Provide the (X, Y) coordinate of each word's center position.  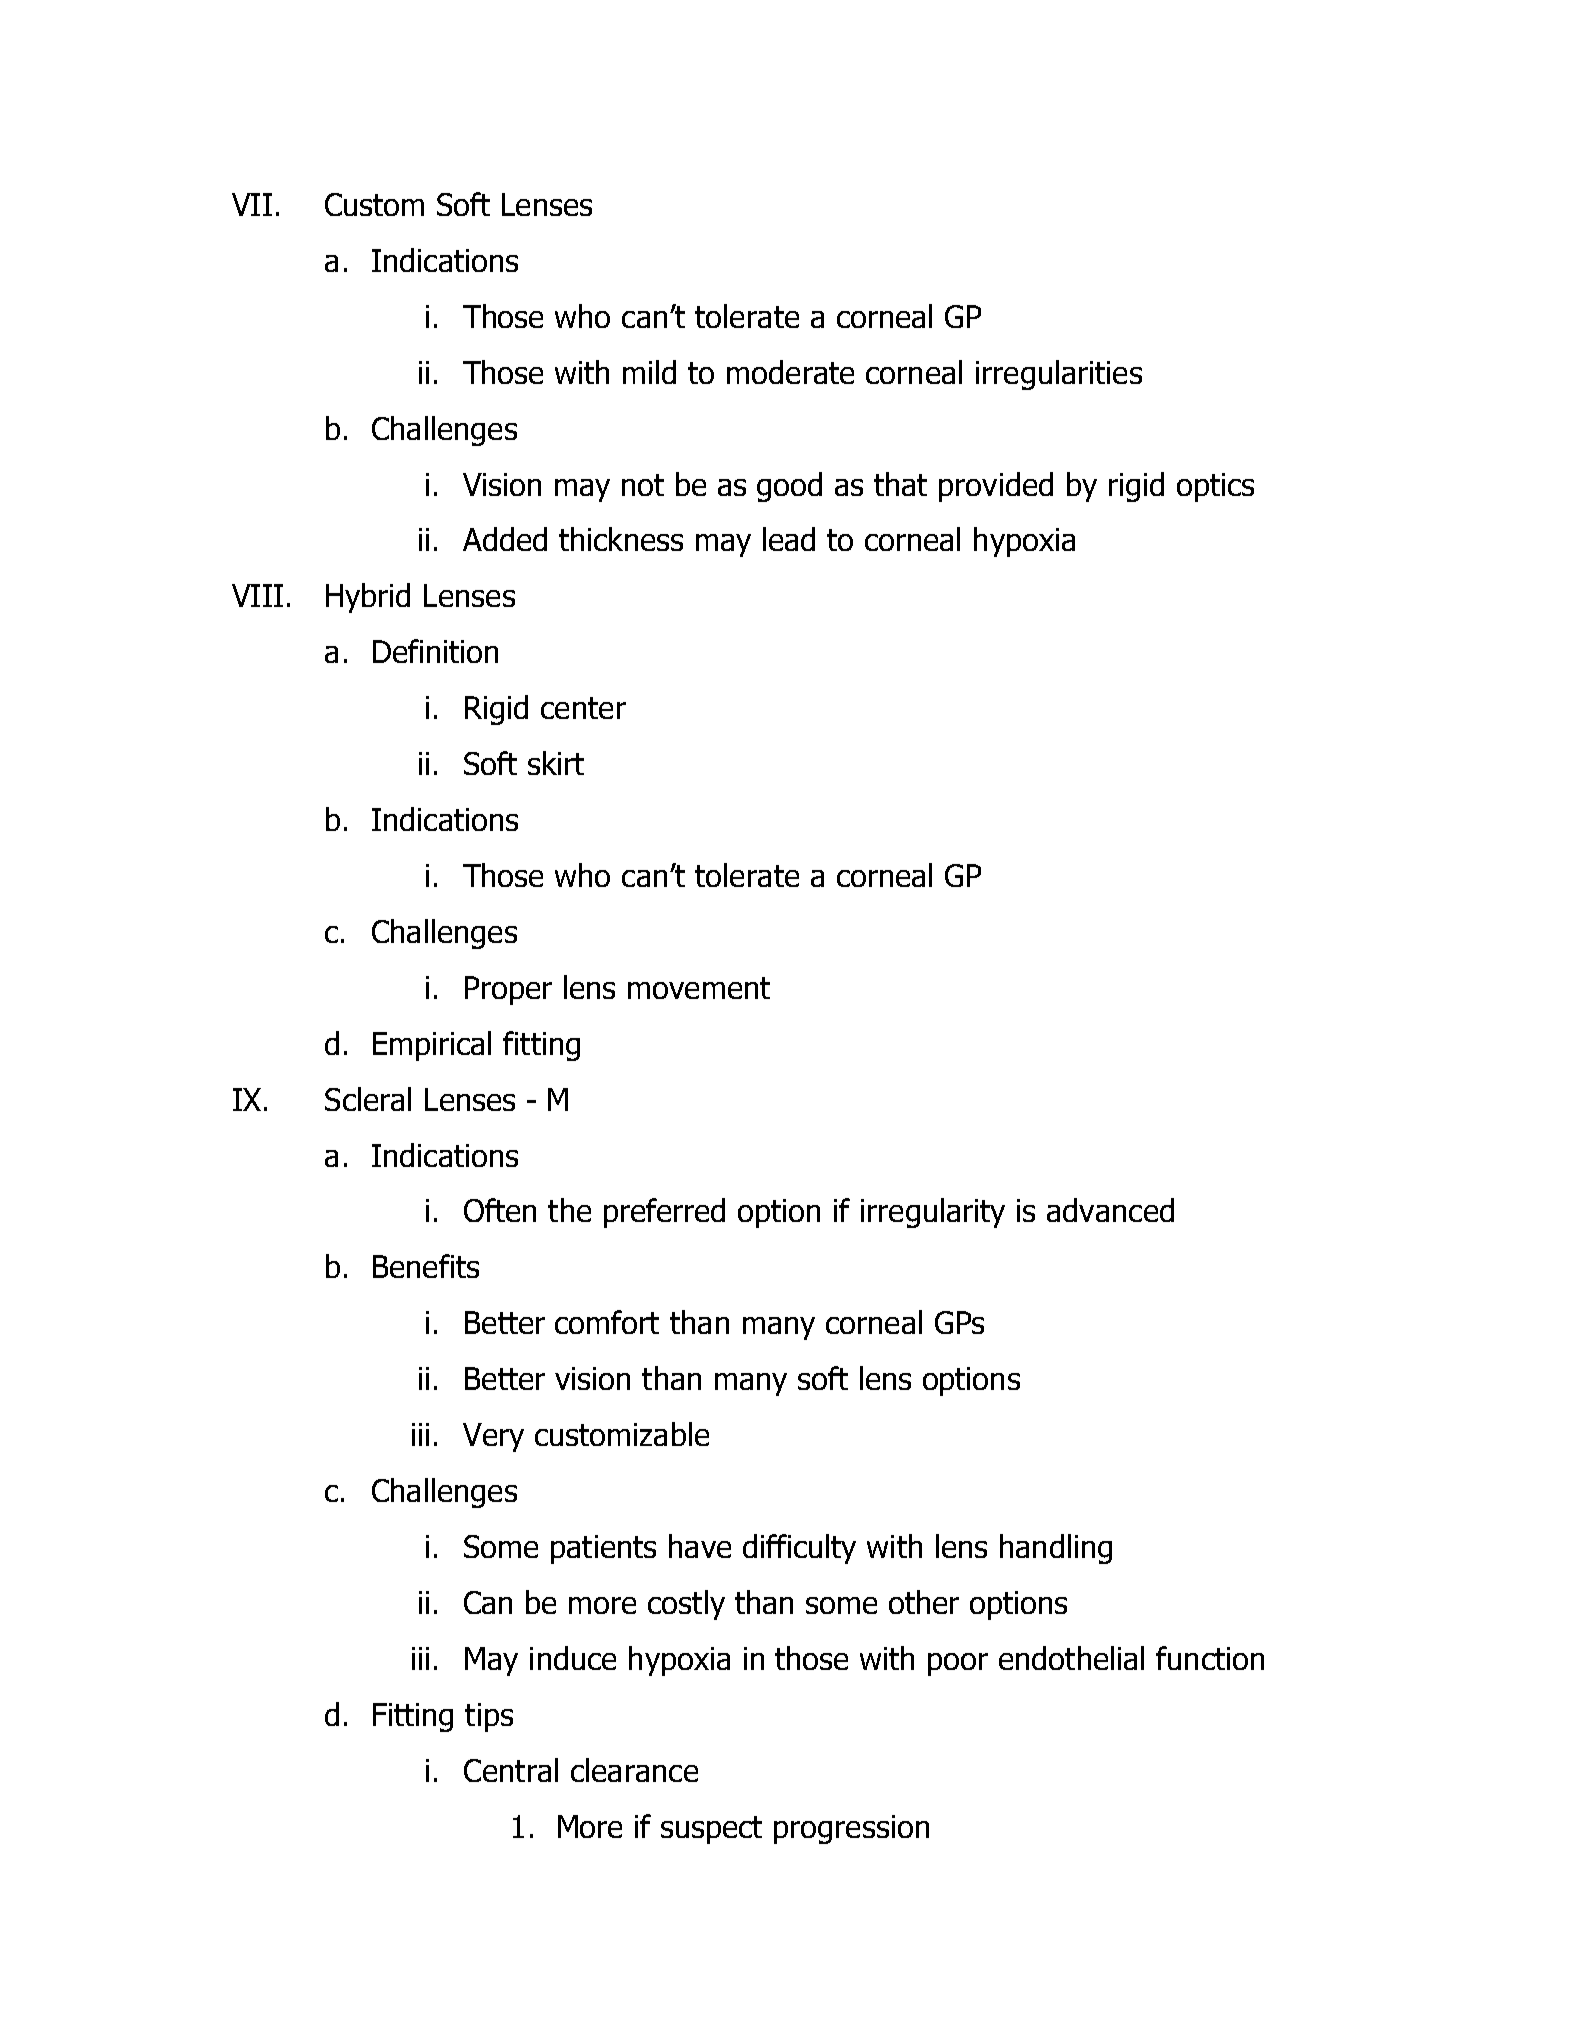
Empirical (432, 1046)
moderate (790, 372)
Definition (435, 651)
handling (1056, 1549)
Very (493, 1437)
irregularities (1059, 375)
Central (511, 1770)
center (583, 708)
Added (505, 539)
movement (699, 988)
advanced (1110, 1210)
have (700, 1546)
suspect (711, 1830)
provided (996, 487)
